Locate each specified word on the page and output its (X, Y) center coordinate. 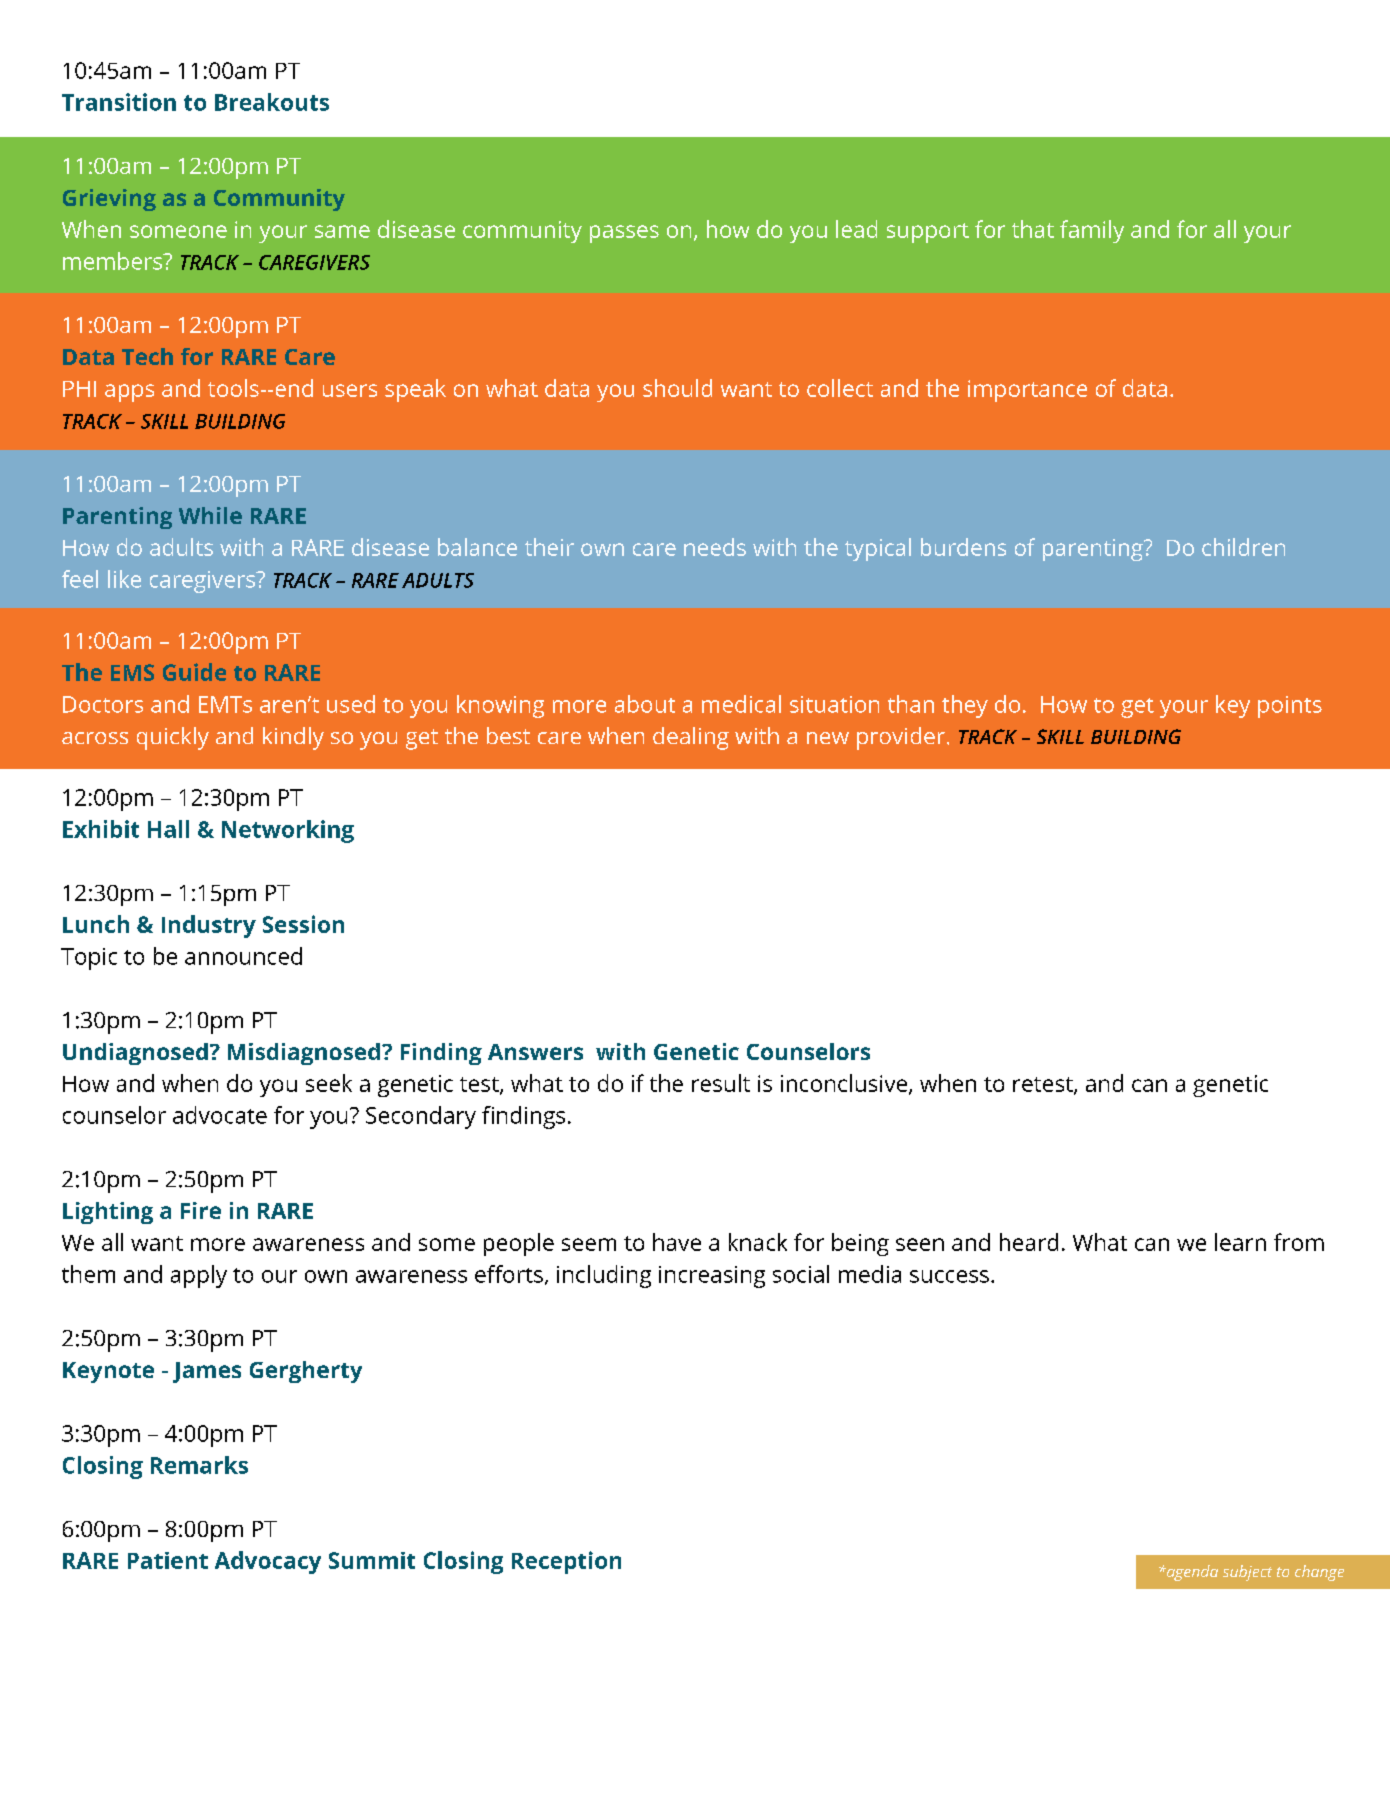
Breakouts (272, 102)
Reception (566, 1562)
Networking (288, 831)
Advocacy (268, 1562)
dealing (691, 738)
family (1092, 231)
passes (624, 234)
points (1290, 707)
